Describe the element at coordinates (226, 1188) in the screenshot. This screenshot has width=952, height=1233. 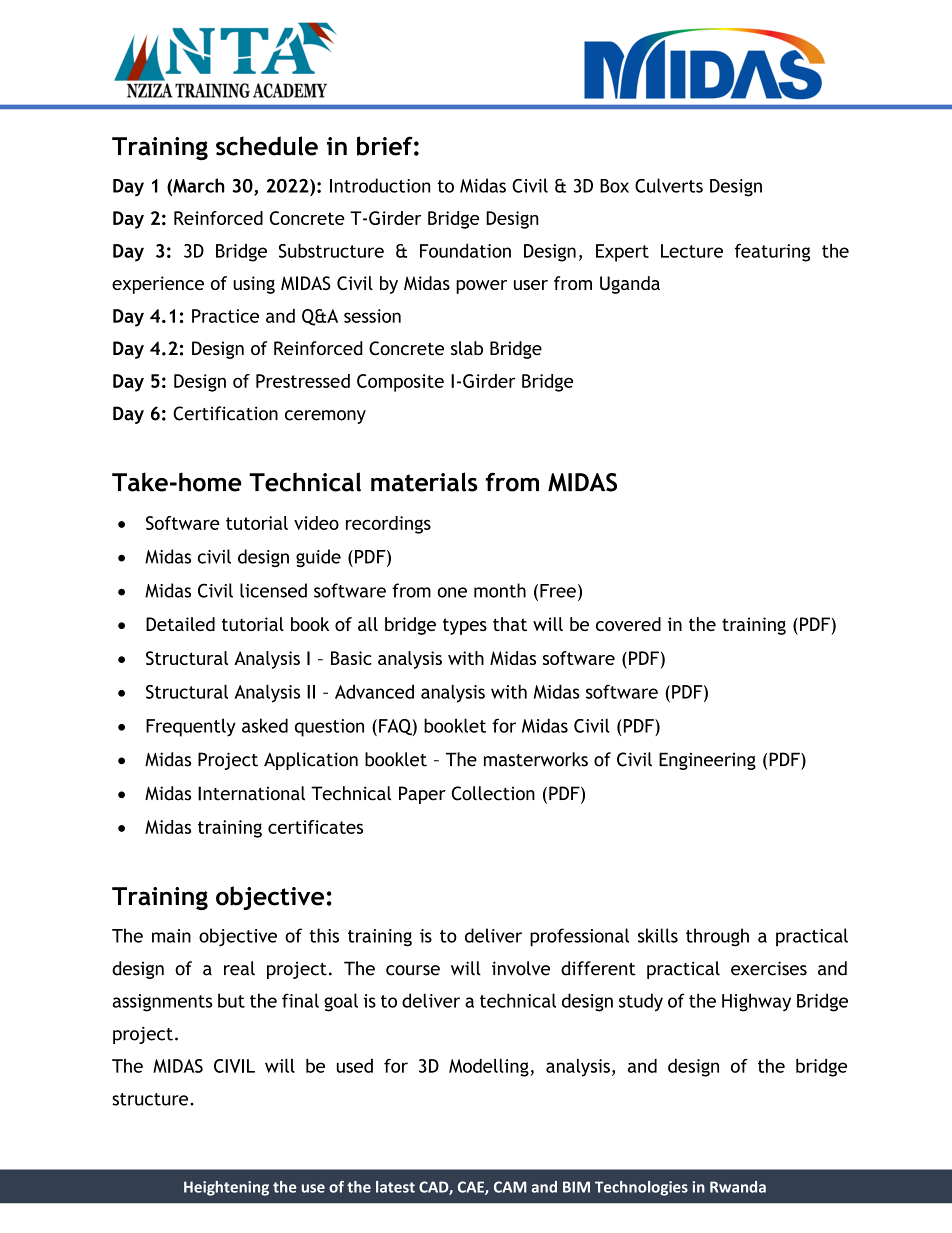
I see `Heightening` at that location.
